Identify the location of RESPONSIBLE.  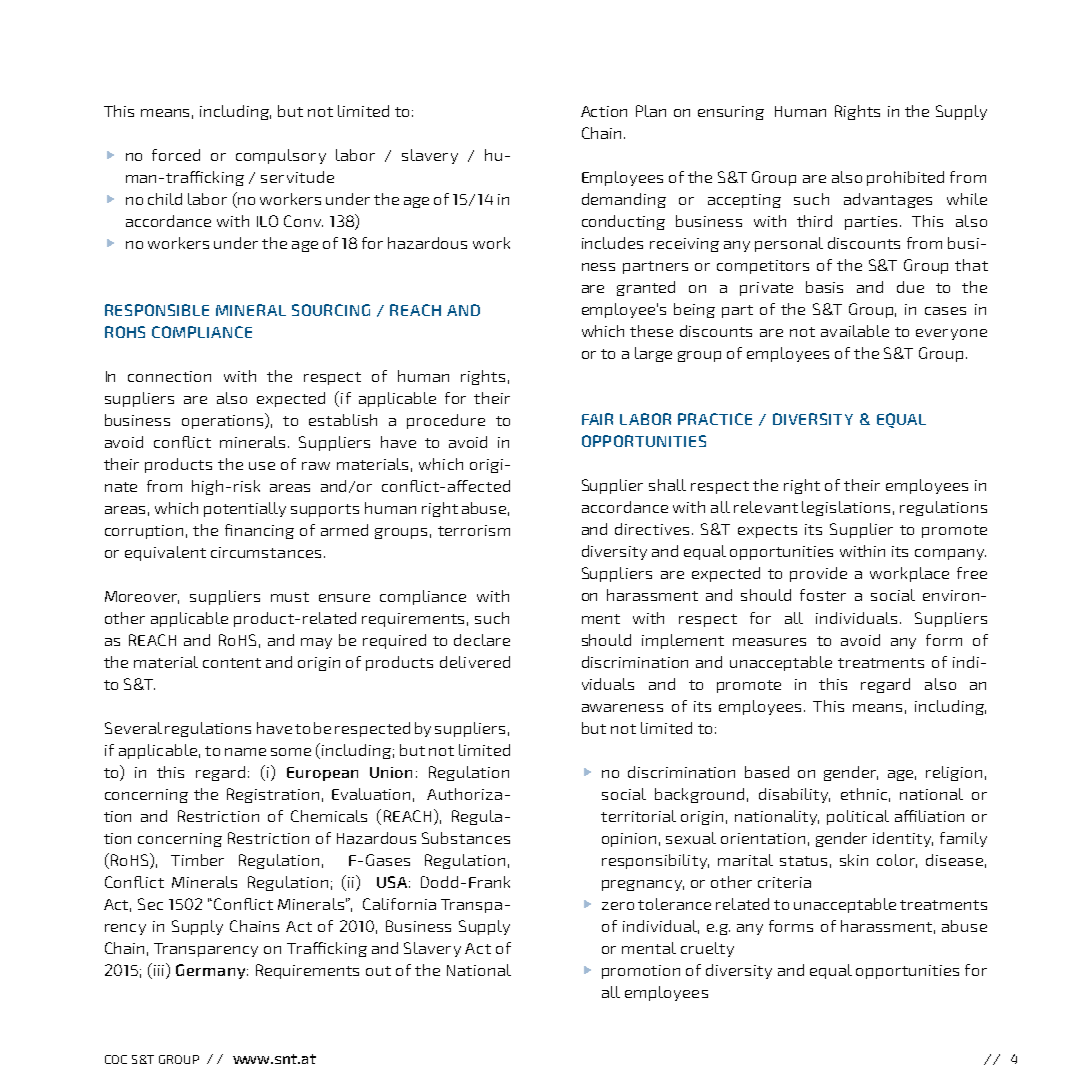
(157, 310).
